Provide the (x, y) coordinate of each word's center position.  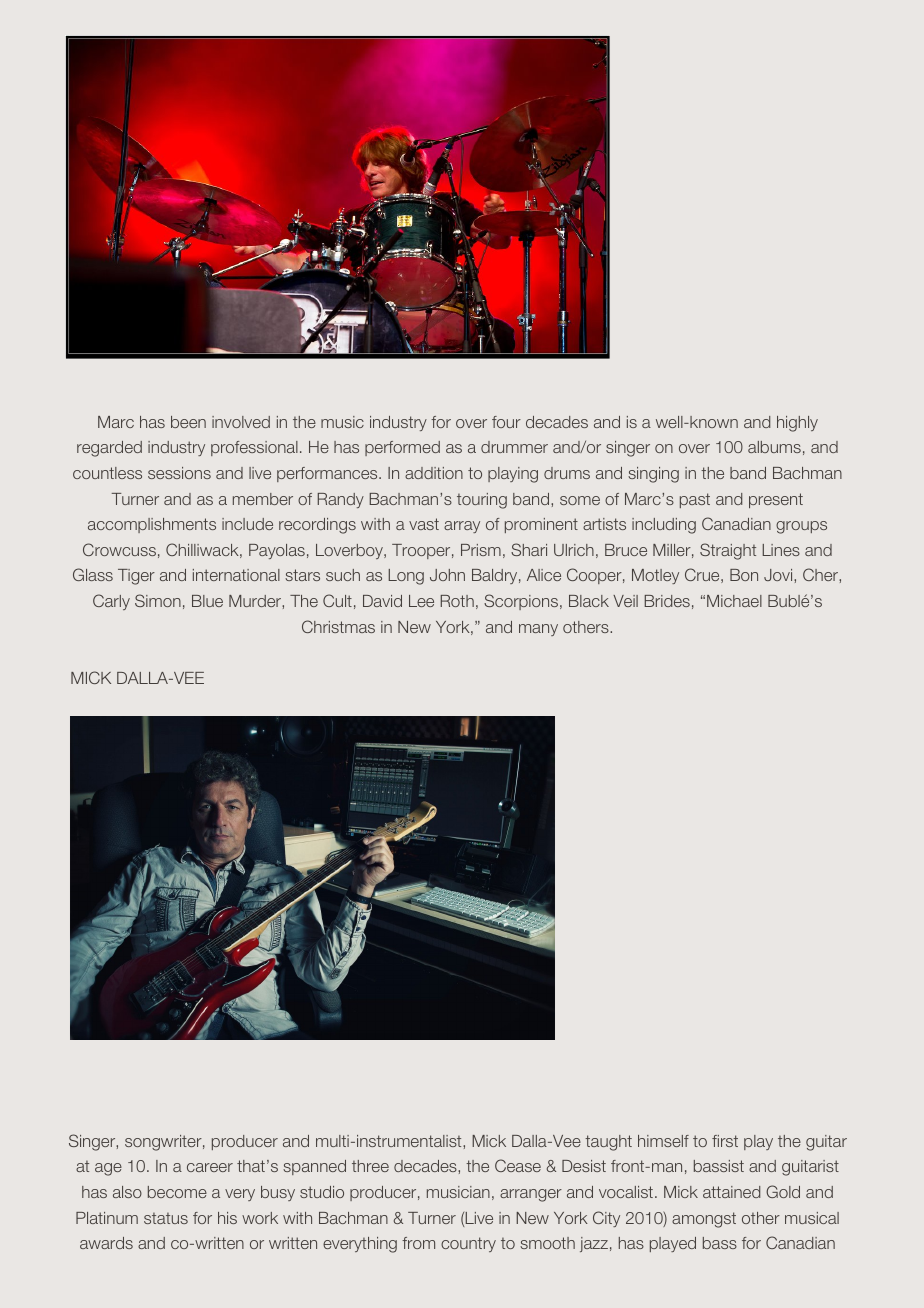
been (188, 422)
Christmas (338, 626)
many (538, 630)
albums (774, 447)
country (468, 1244)
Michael (734, 601)
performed (402, 448)
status (166, 1218)
